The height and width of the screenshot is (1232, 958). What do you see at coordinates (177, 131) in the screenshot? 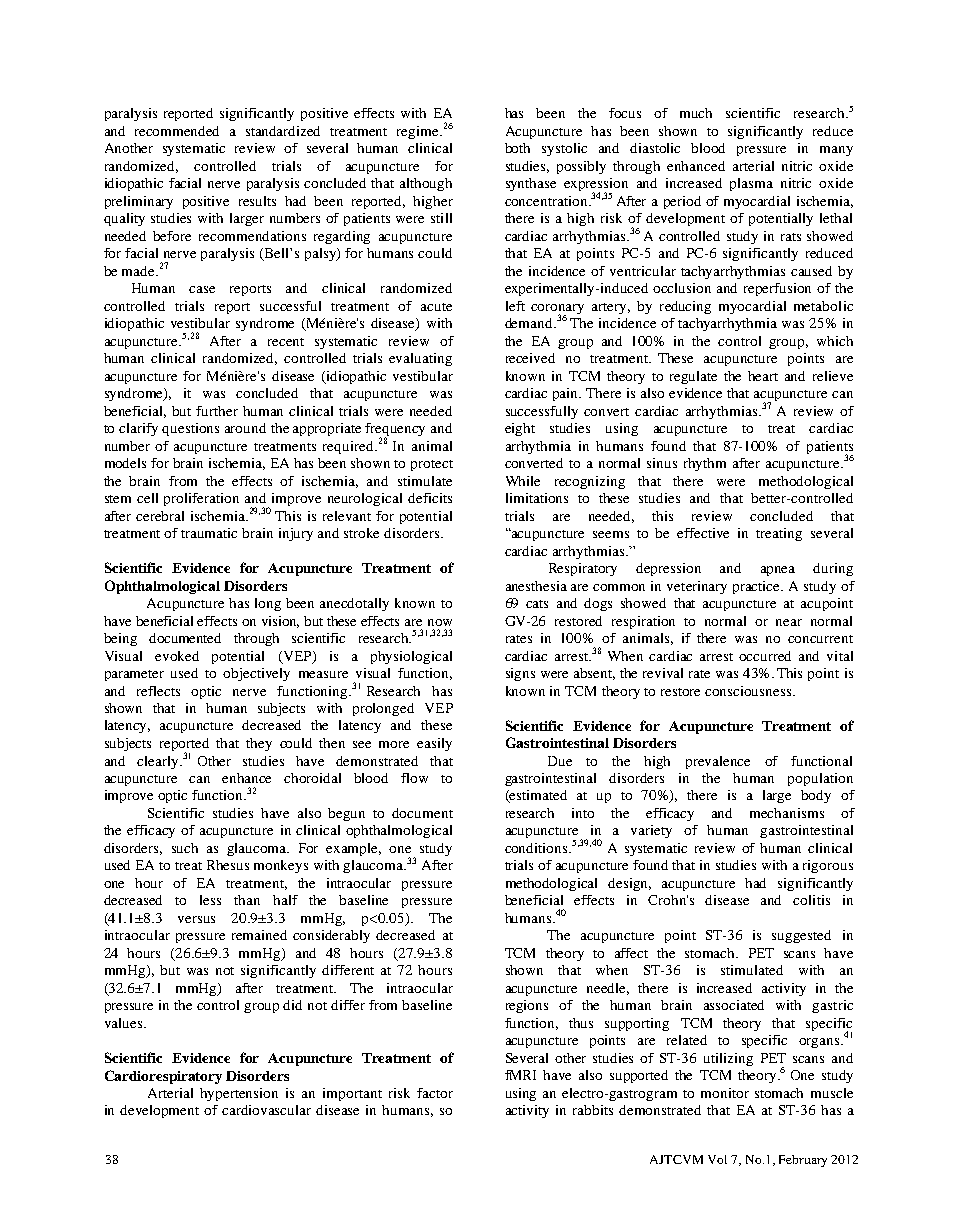
I see `recommended` at bounding box center [177, 131].
